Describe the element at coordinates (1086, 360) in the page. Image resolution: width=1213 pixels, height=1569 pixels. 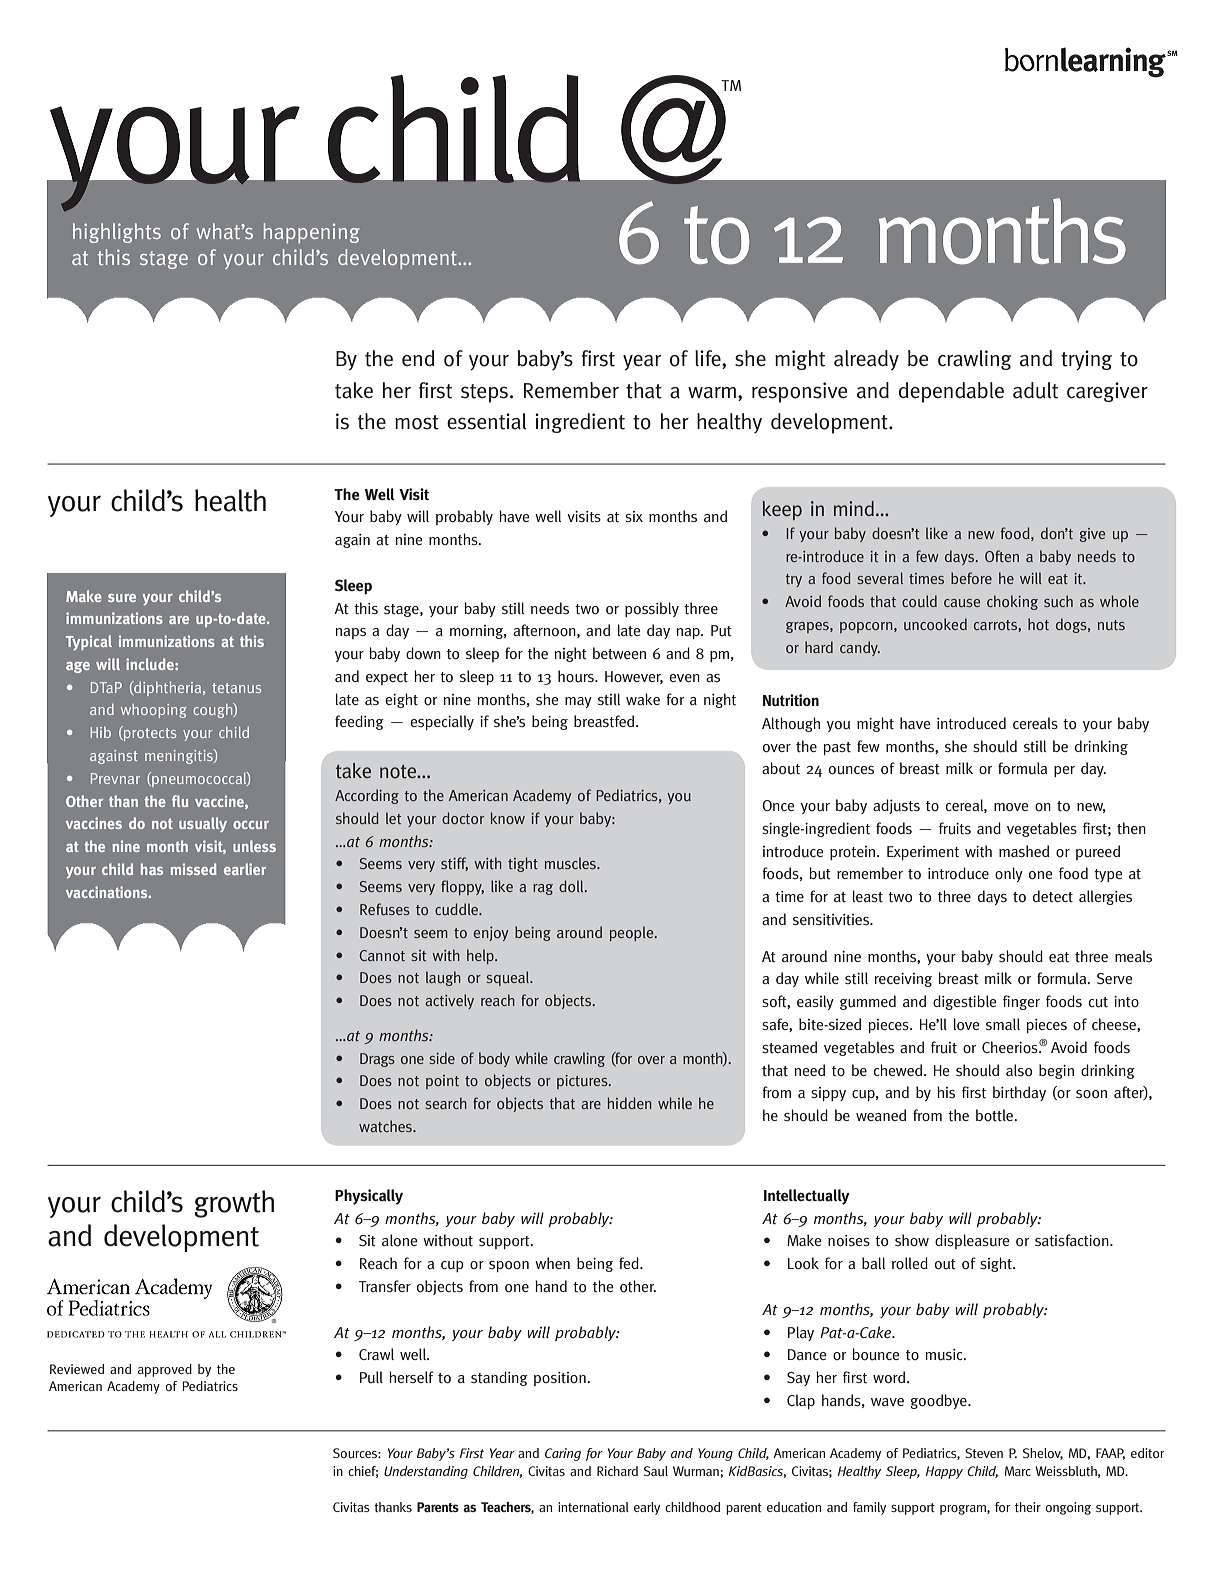
I see `trying` at that location.
